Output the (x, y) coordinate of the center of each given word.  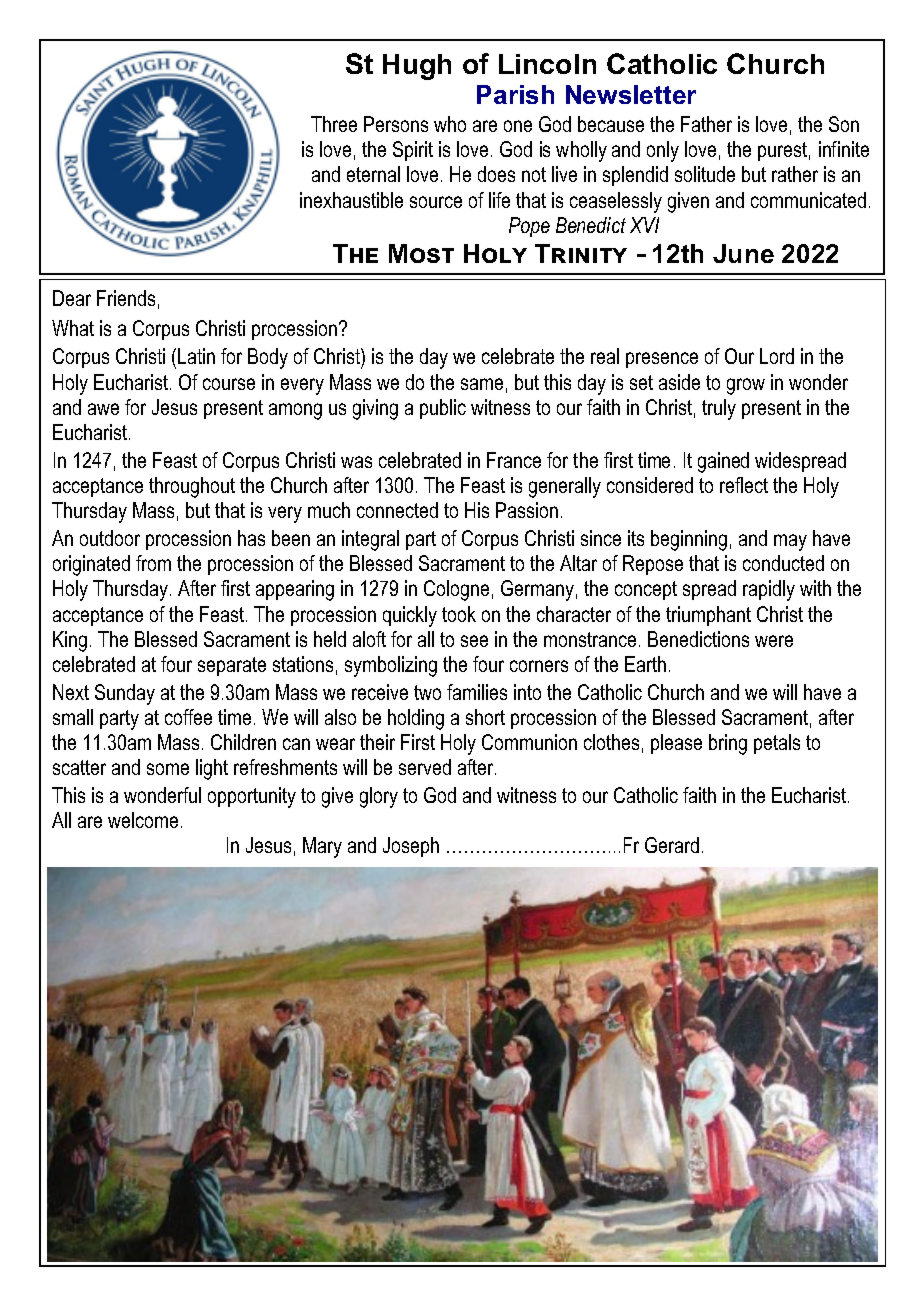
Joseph (411, 847)
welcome (143, 820)
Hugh (417, 67)
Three (334, 124)
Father (706, 124)
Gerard (672, 845)
